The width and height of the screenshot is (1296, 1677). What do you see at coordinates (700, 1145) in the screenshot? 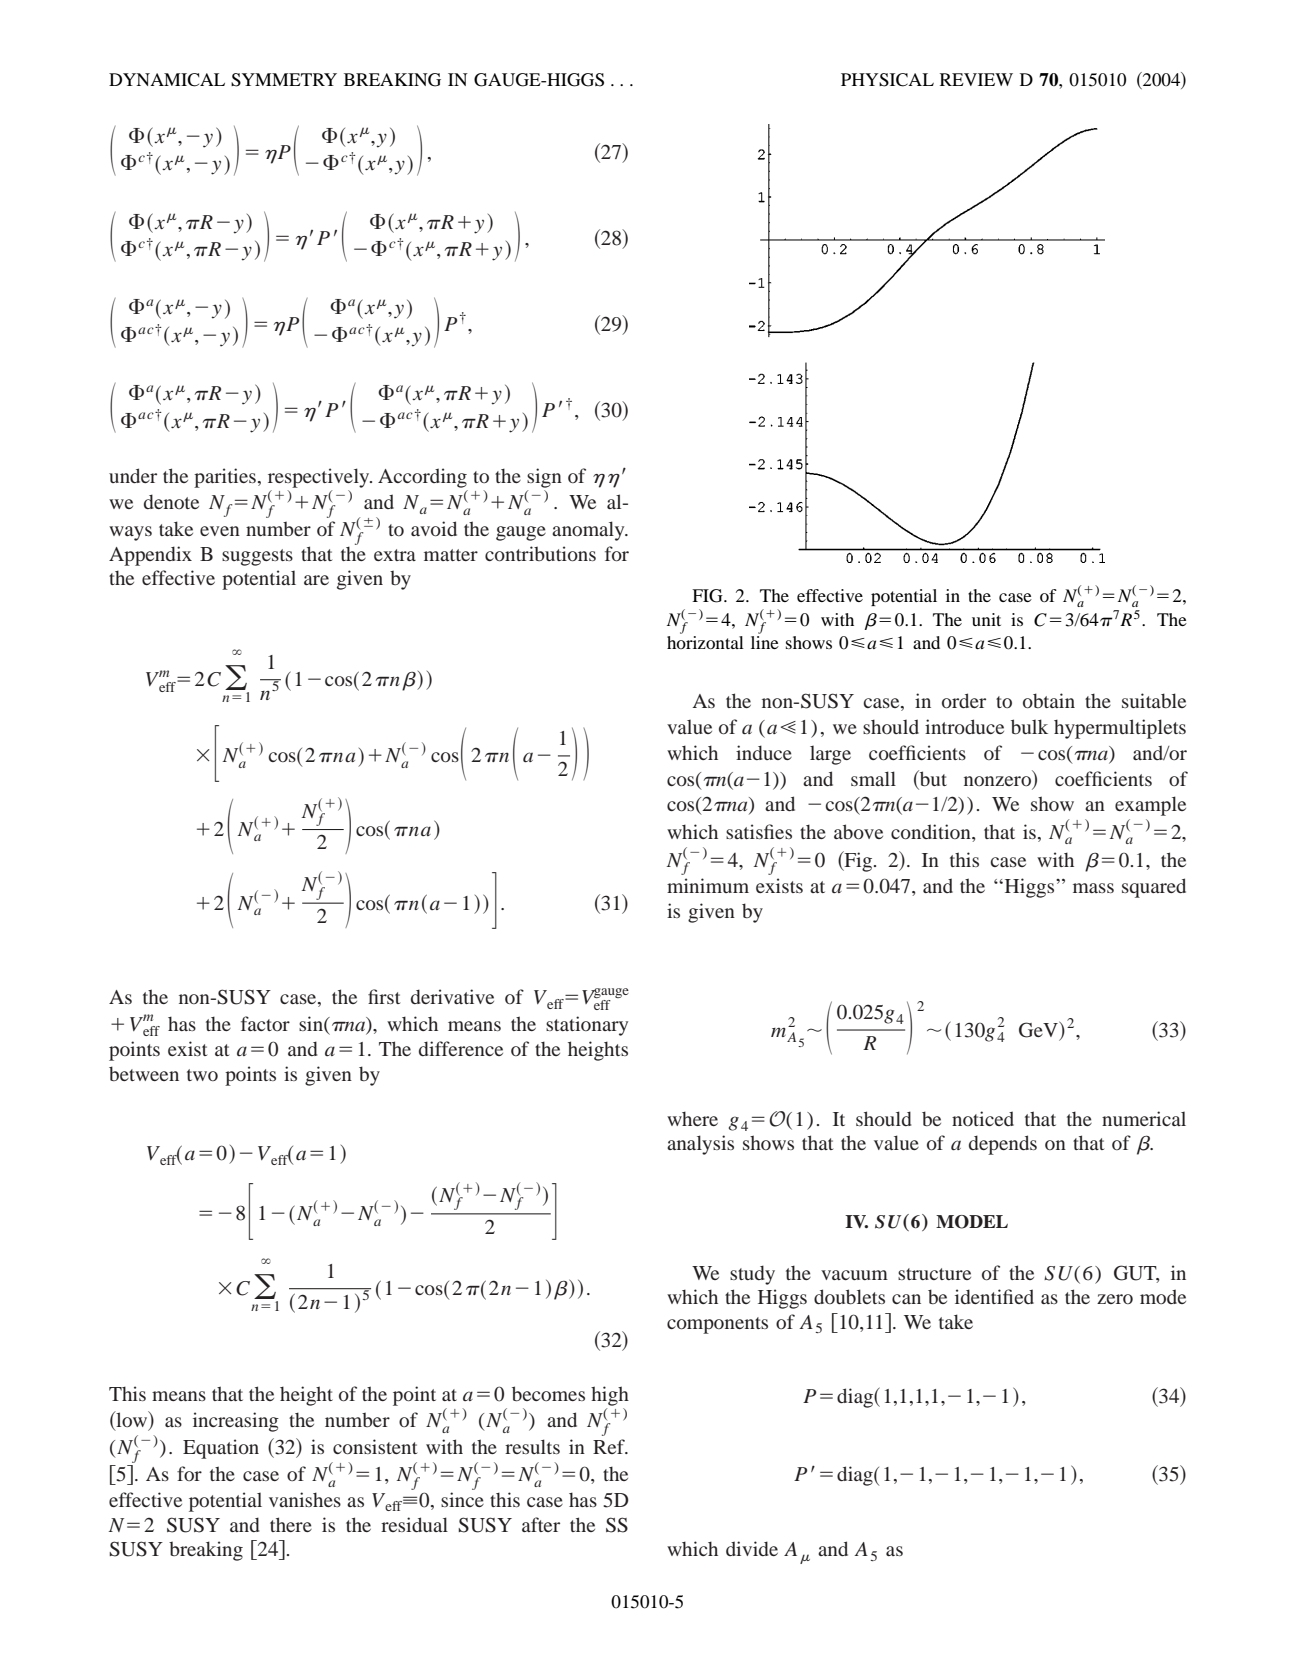
I see `analysis` at bounding box center [700, 1145].
